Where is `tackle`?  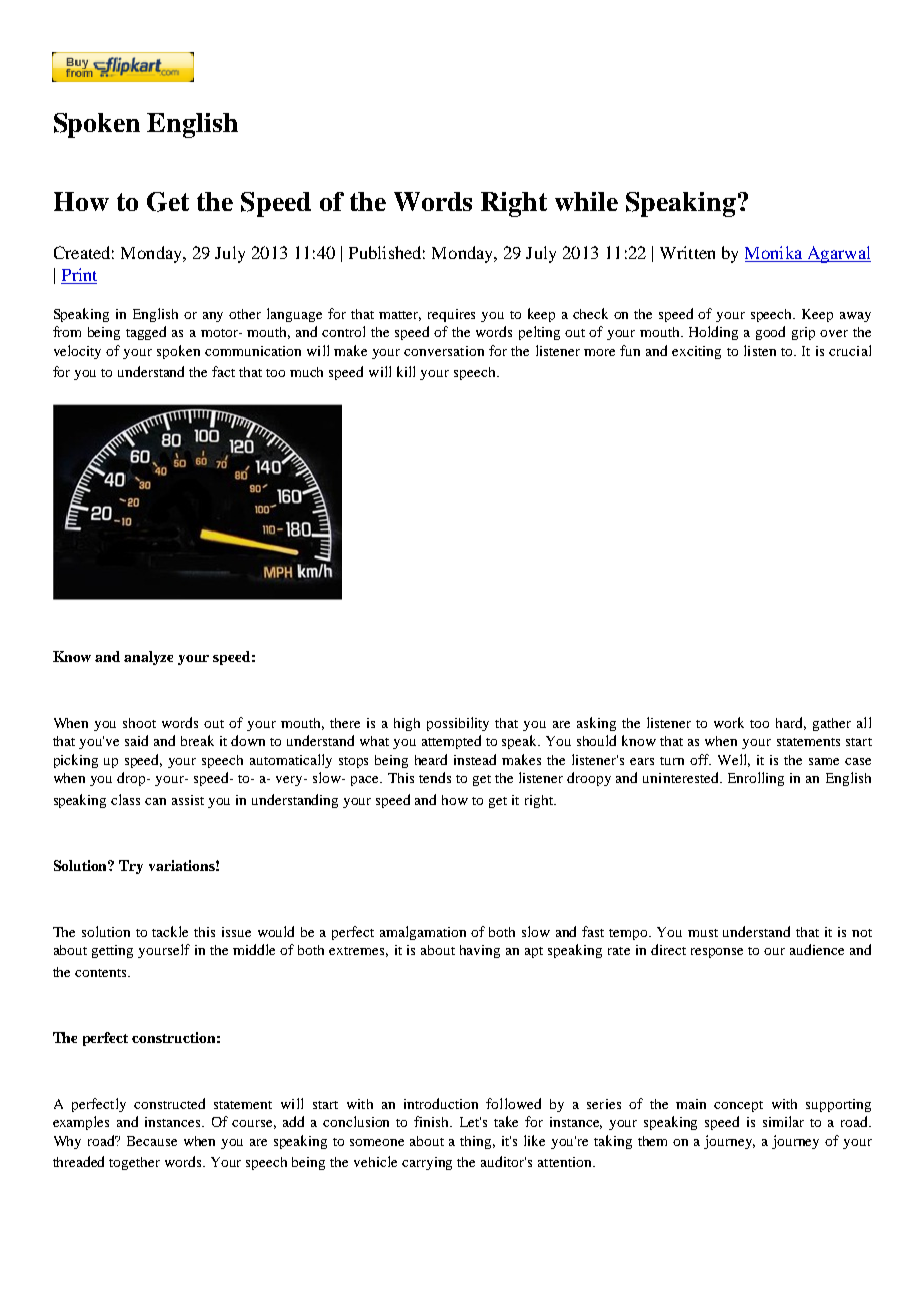 tackle is located at coordinates (170, 931).
